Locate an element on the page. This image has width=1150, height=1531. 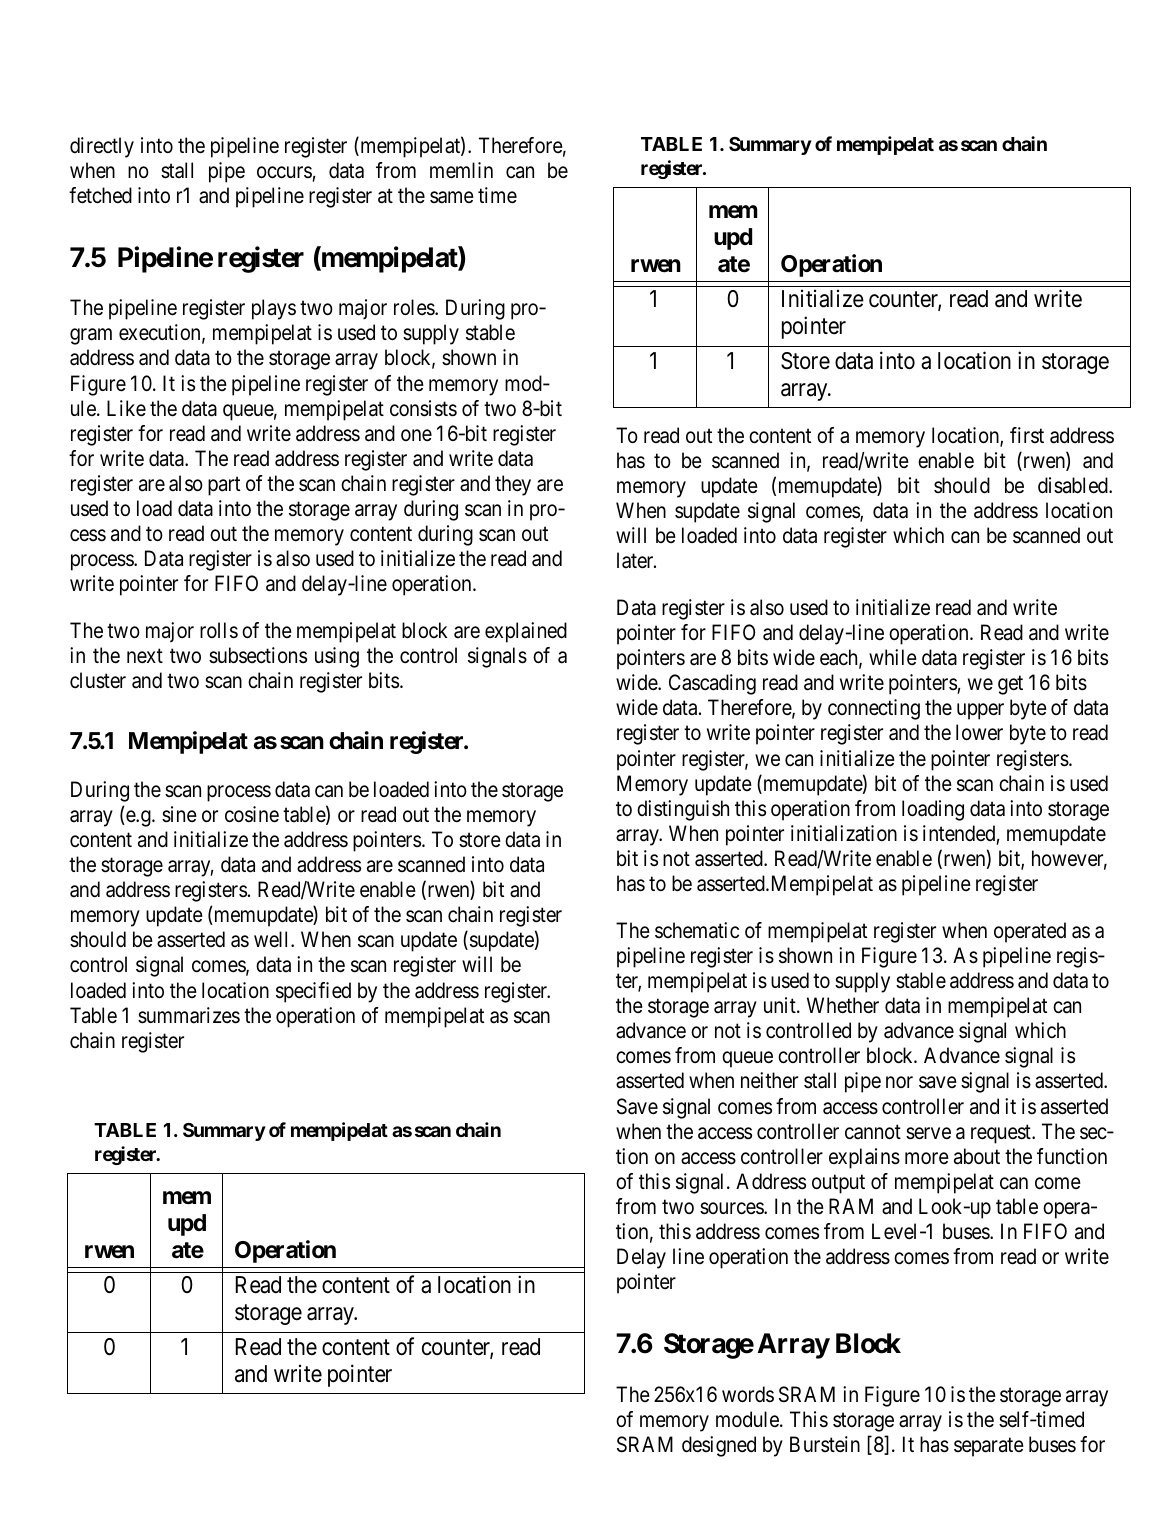
first is located at coordinates (1027, 435).
